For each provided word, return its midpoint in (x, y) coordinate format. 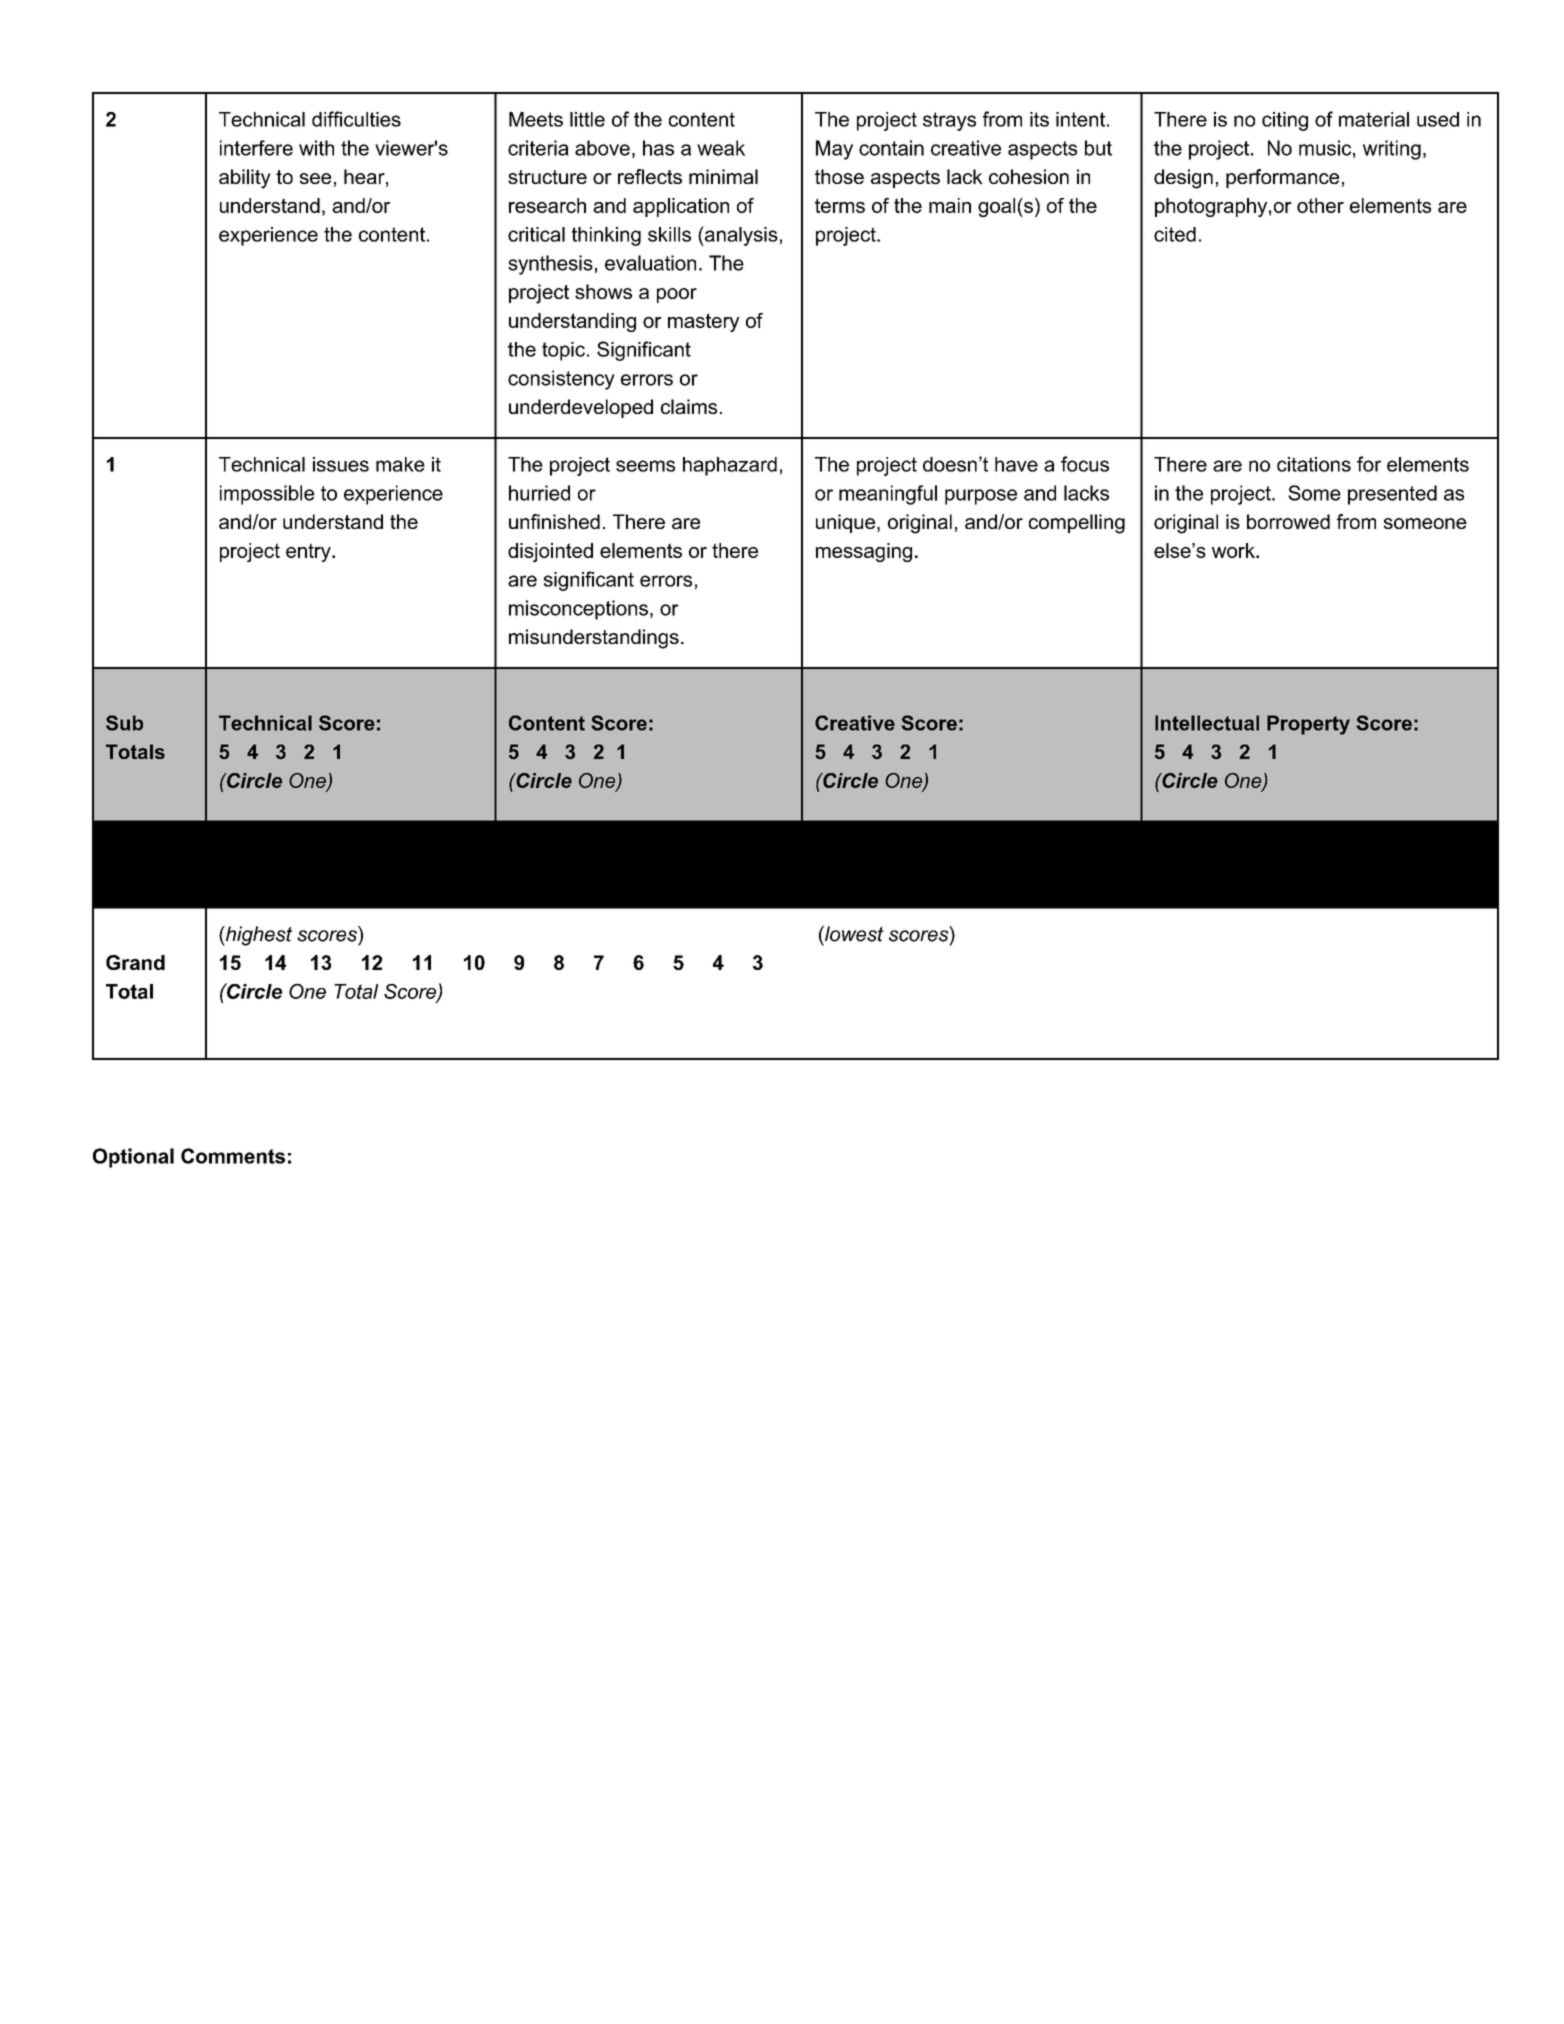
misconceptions (578, 610)
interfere (256, 148)
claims (689, 406)
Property (1308, 725)
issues (341, 464)
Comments (233, 1156)
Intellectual (1207, 723)
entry (309, 552)
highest (258, 936)
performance (1282, 178)
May (834, 150)
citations (1314, 464)
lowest (853, 934)
